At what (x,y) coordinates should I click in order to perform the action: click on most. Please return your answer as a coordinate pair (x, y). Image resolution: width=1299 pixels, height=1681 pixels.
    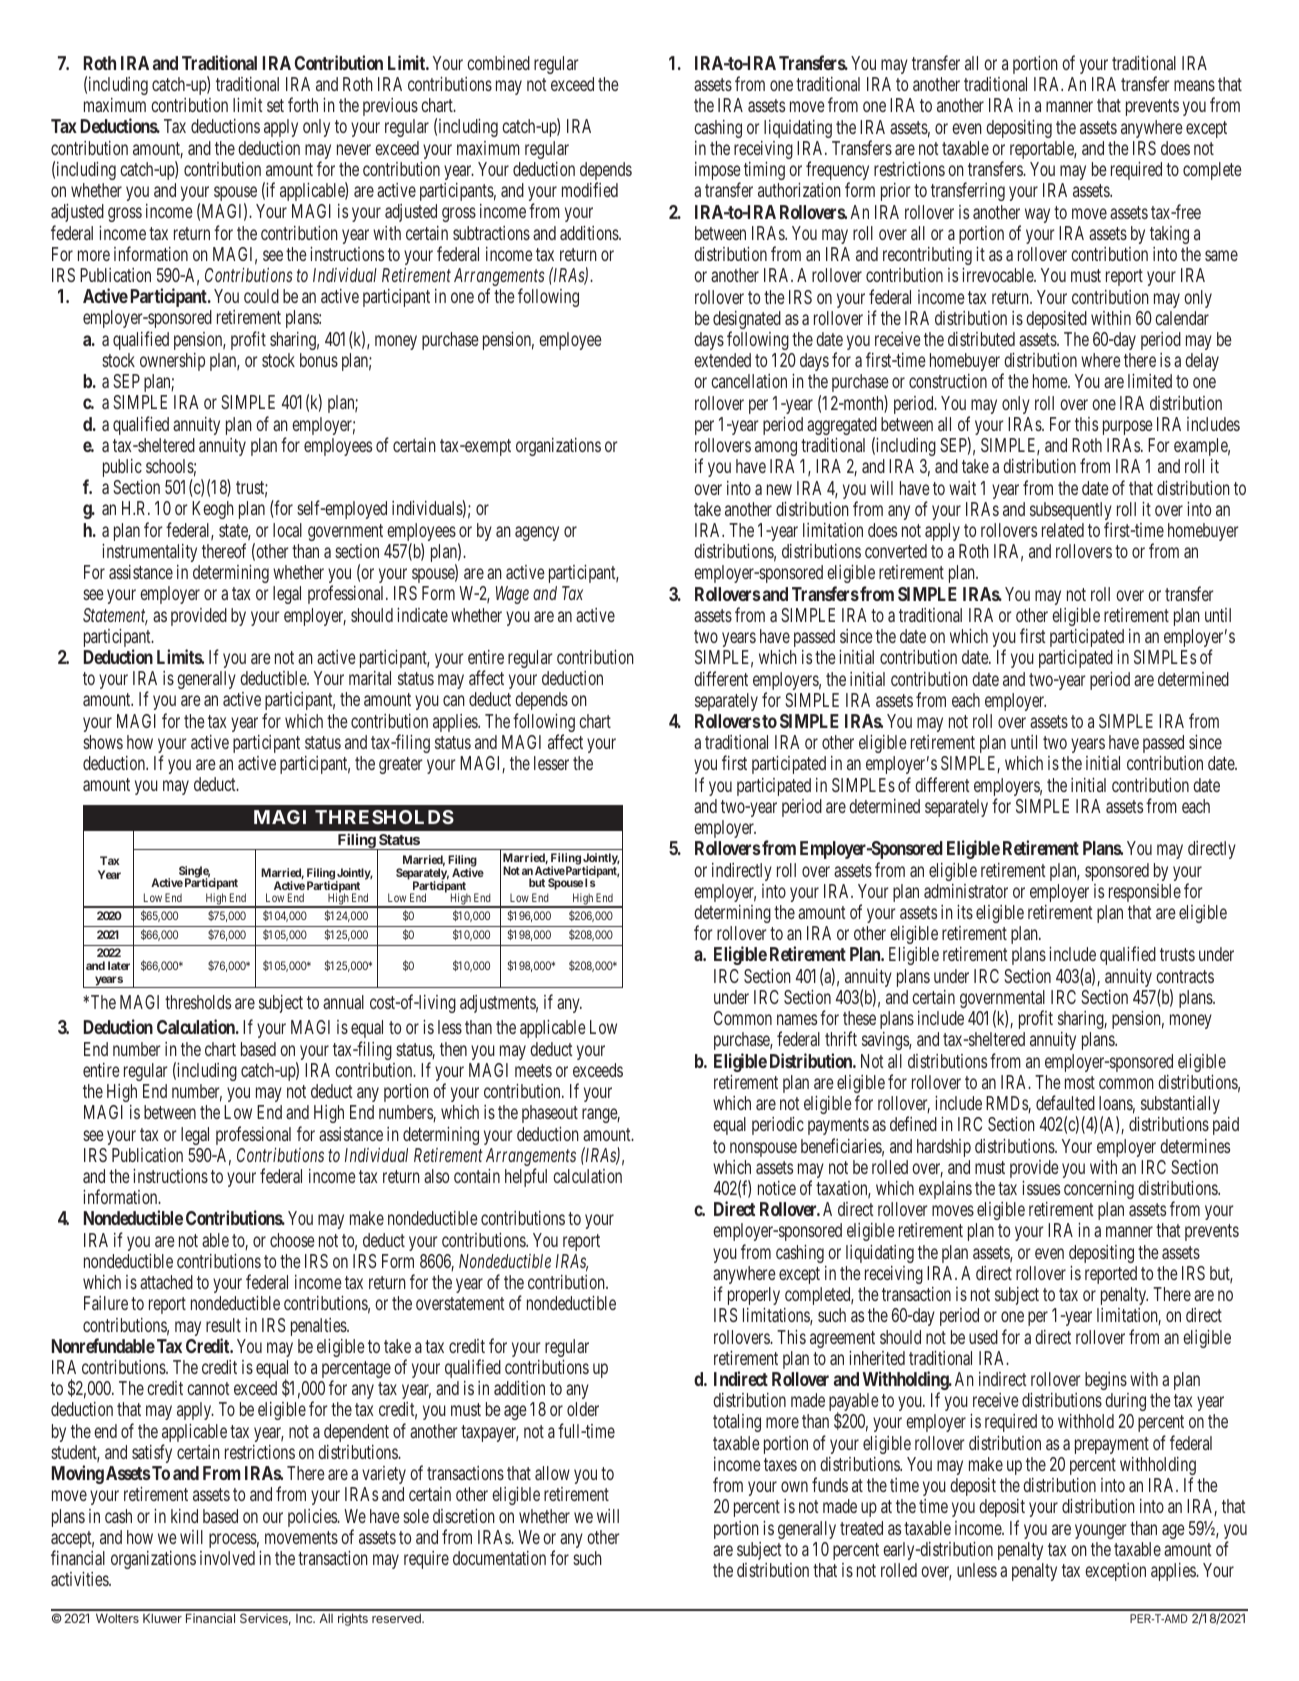
    Looking at the image, I should click on (1080, 1082).
